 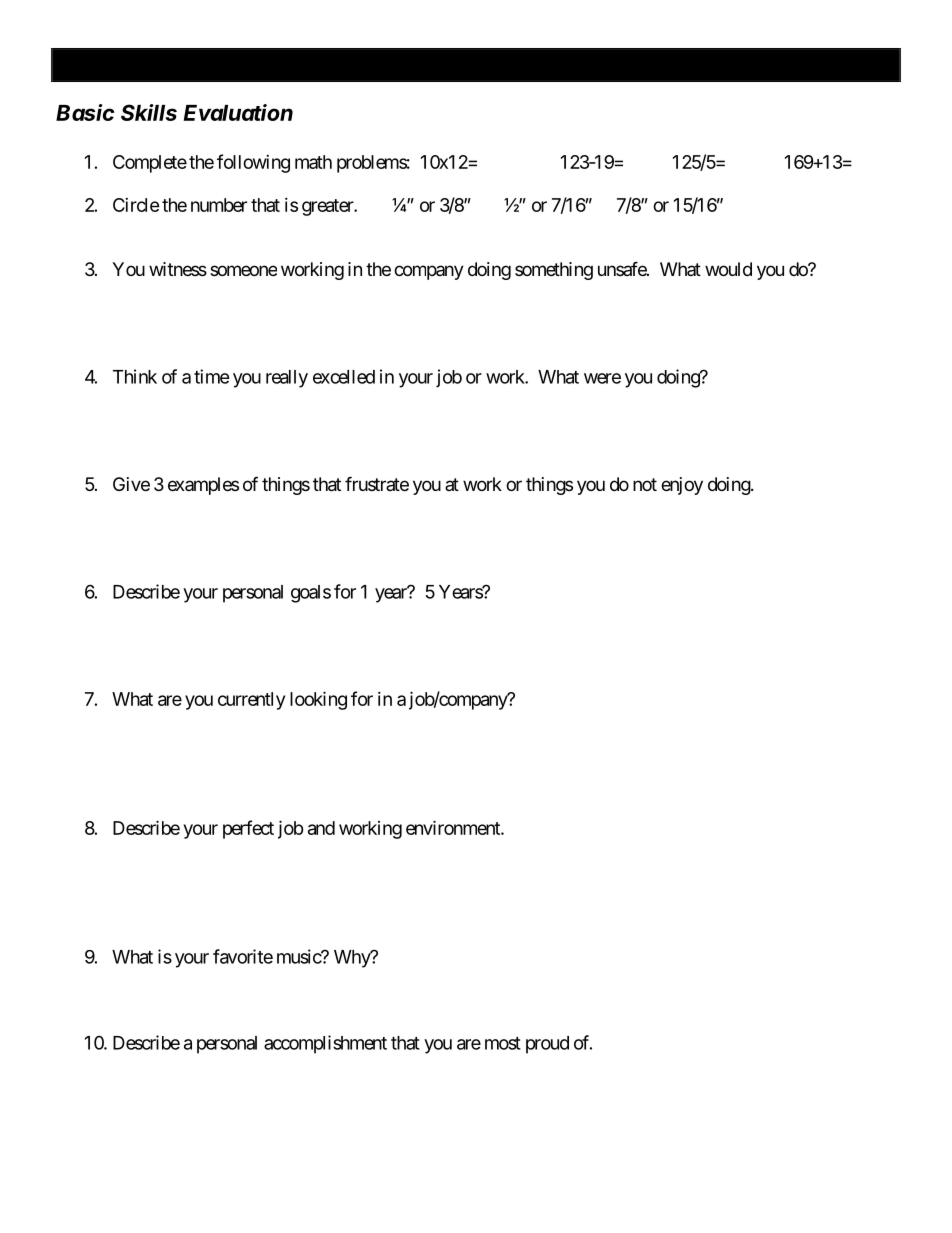 What do you see at coordinates (313, 162) in the image?
I see `math` at bounding box center [313, 162].
